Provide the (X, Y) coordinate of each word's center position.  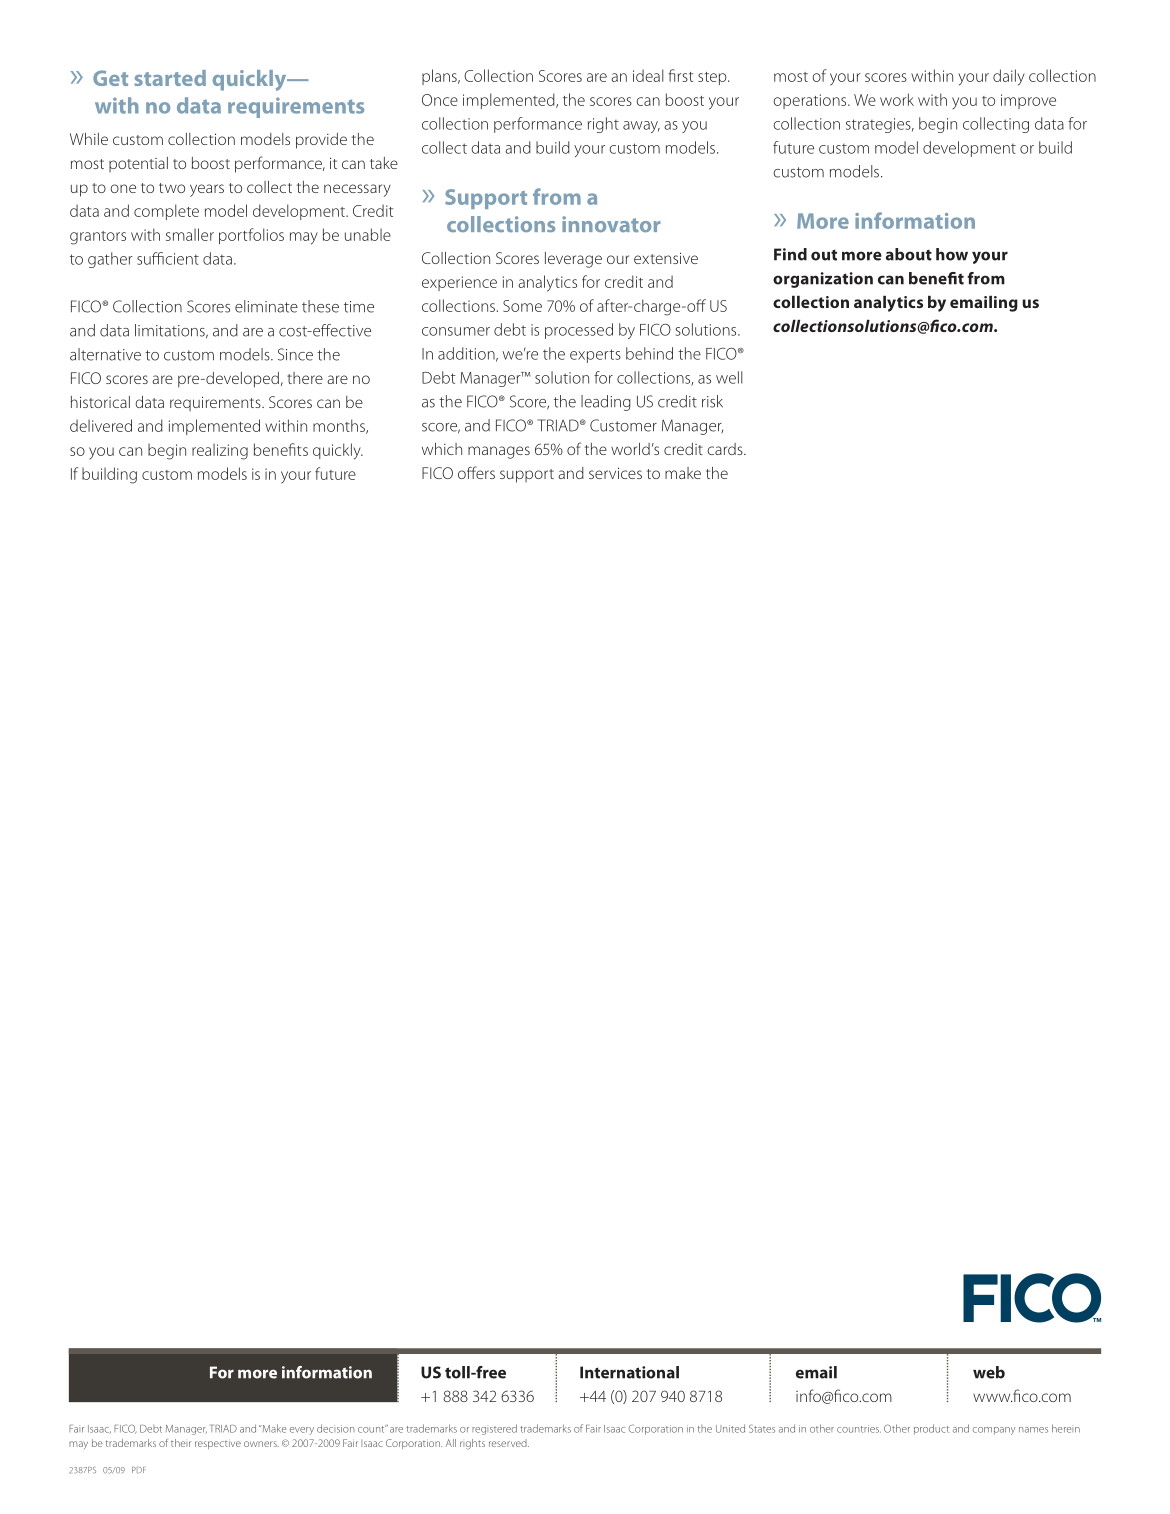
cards (726, 449)
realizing (220, 451)
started (170, 78)
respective (218, 1445)
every (302, 1431)
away (641, 127)
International (629, 1372)
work (897, 99)
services (615, 473)
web (989, 1372)
